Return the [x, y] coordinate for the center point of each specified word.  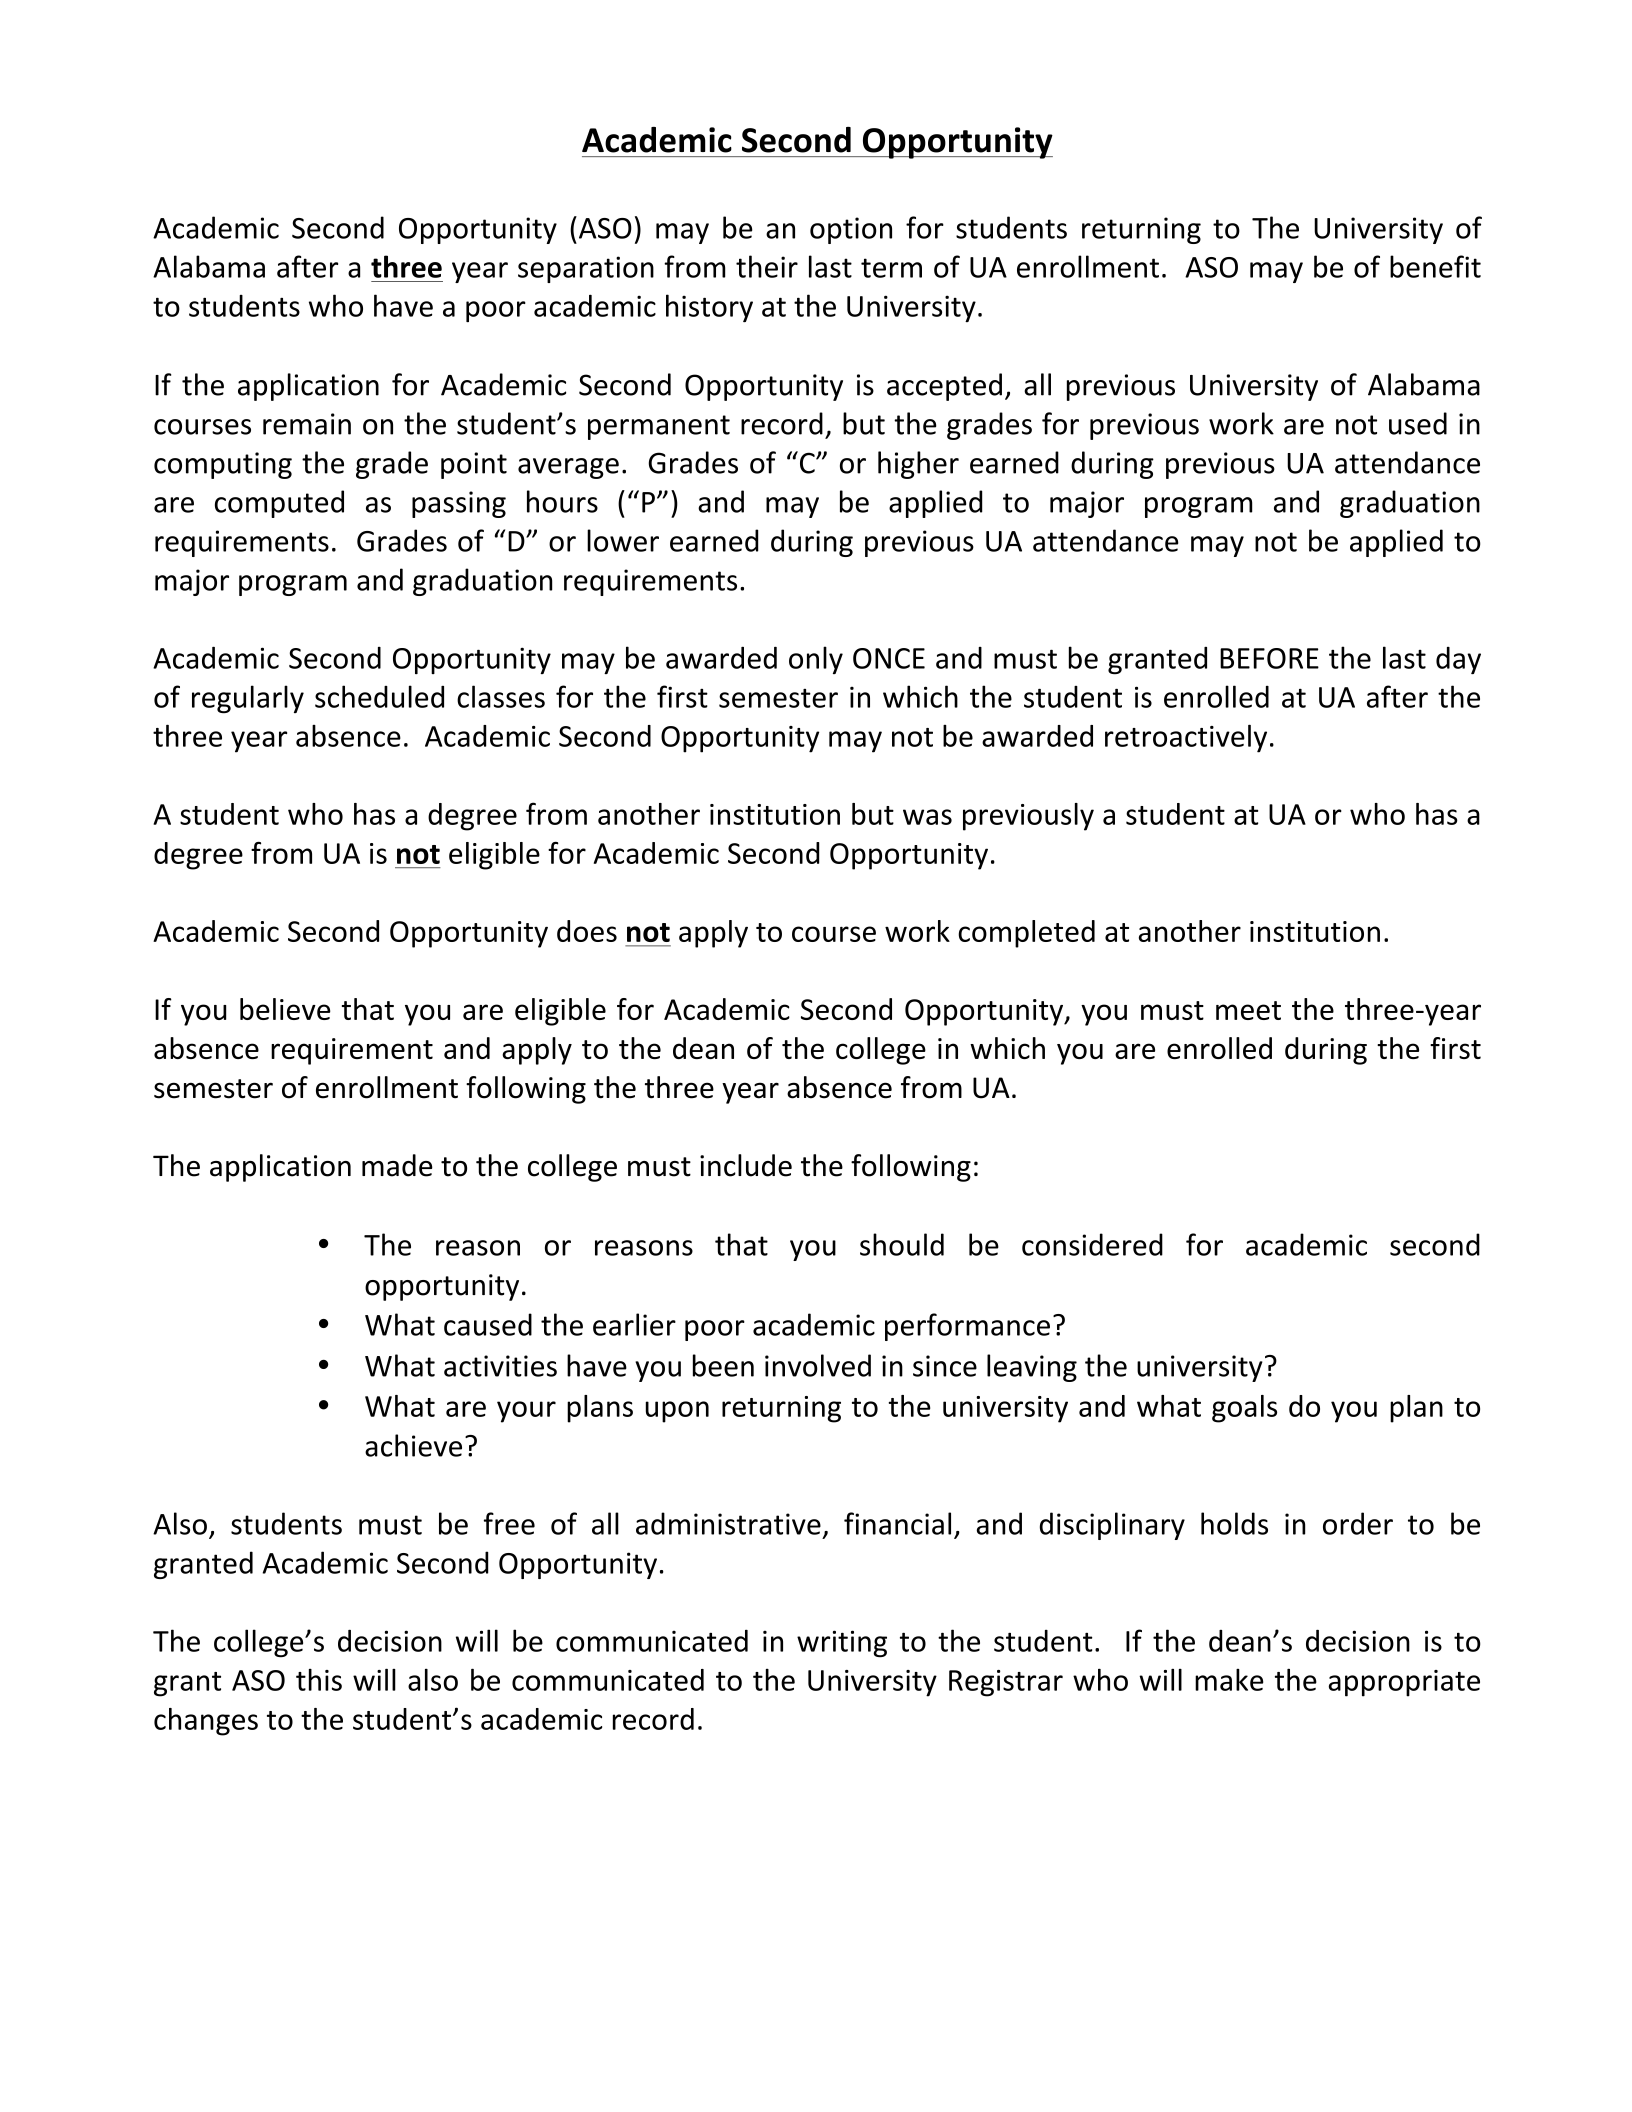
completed [1026, 934]
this [319, 1680]
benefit [1435, 266]
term [891, 268]
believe [285, 1009]
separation [586, 269]
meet [1248, 1010]
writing [842, 1644]
